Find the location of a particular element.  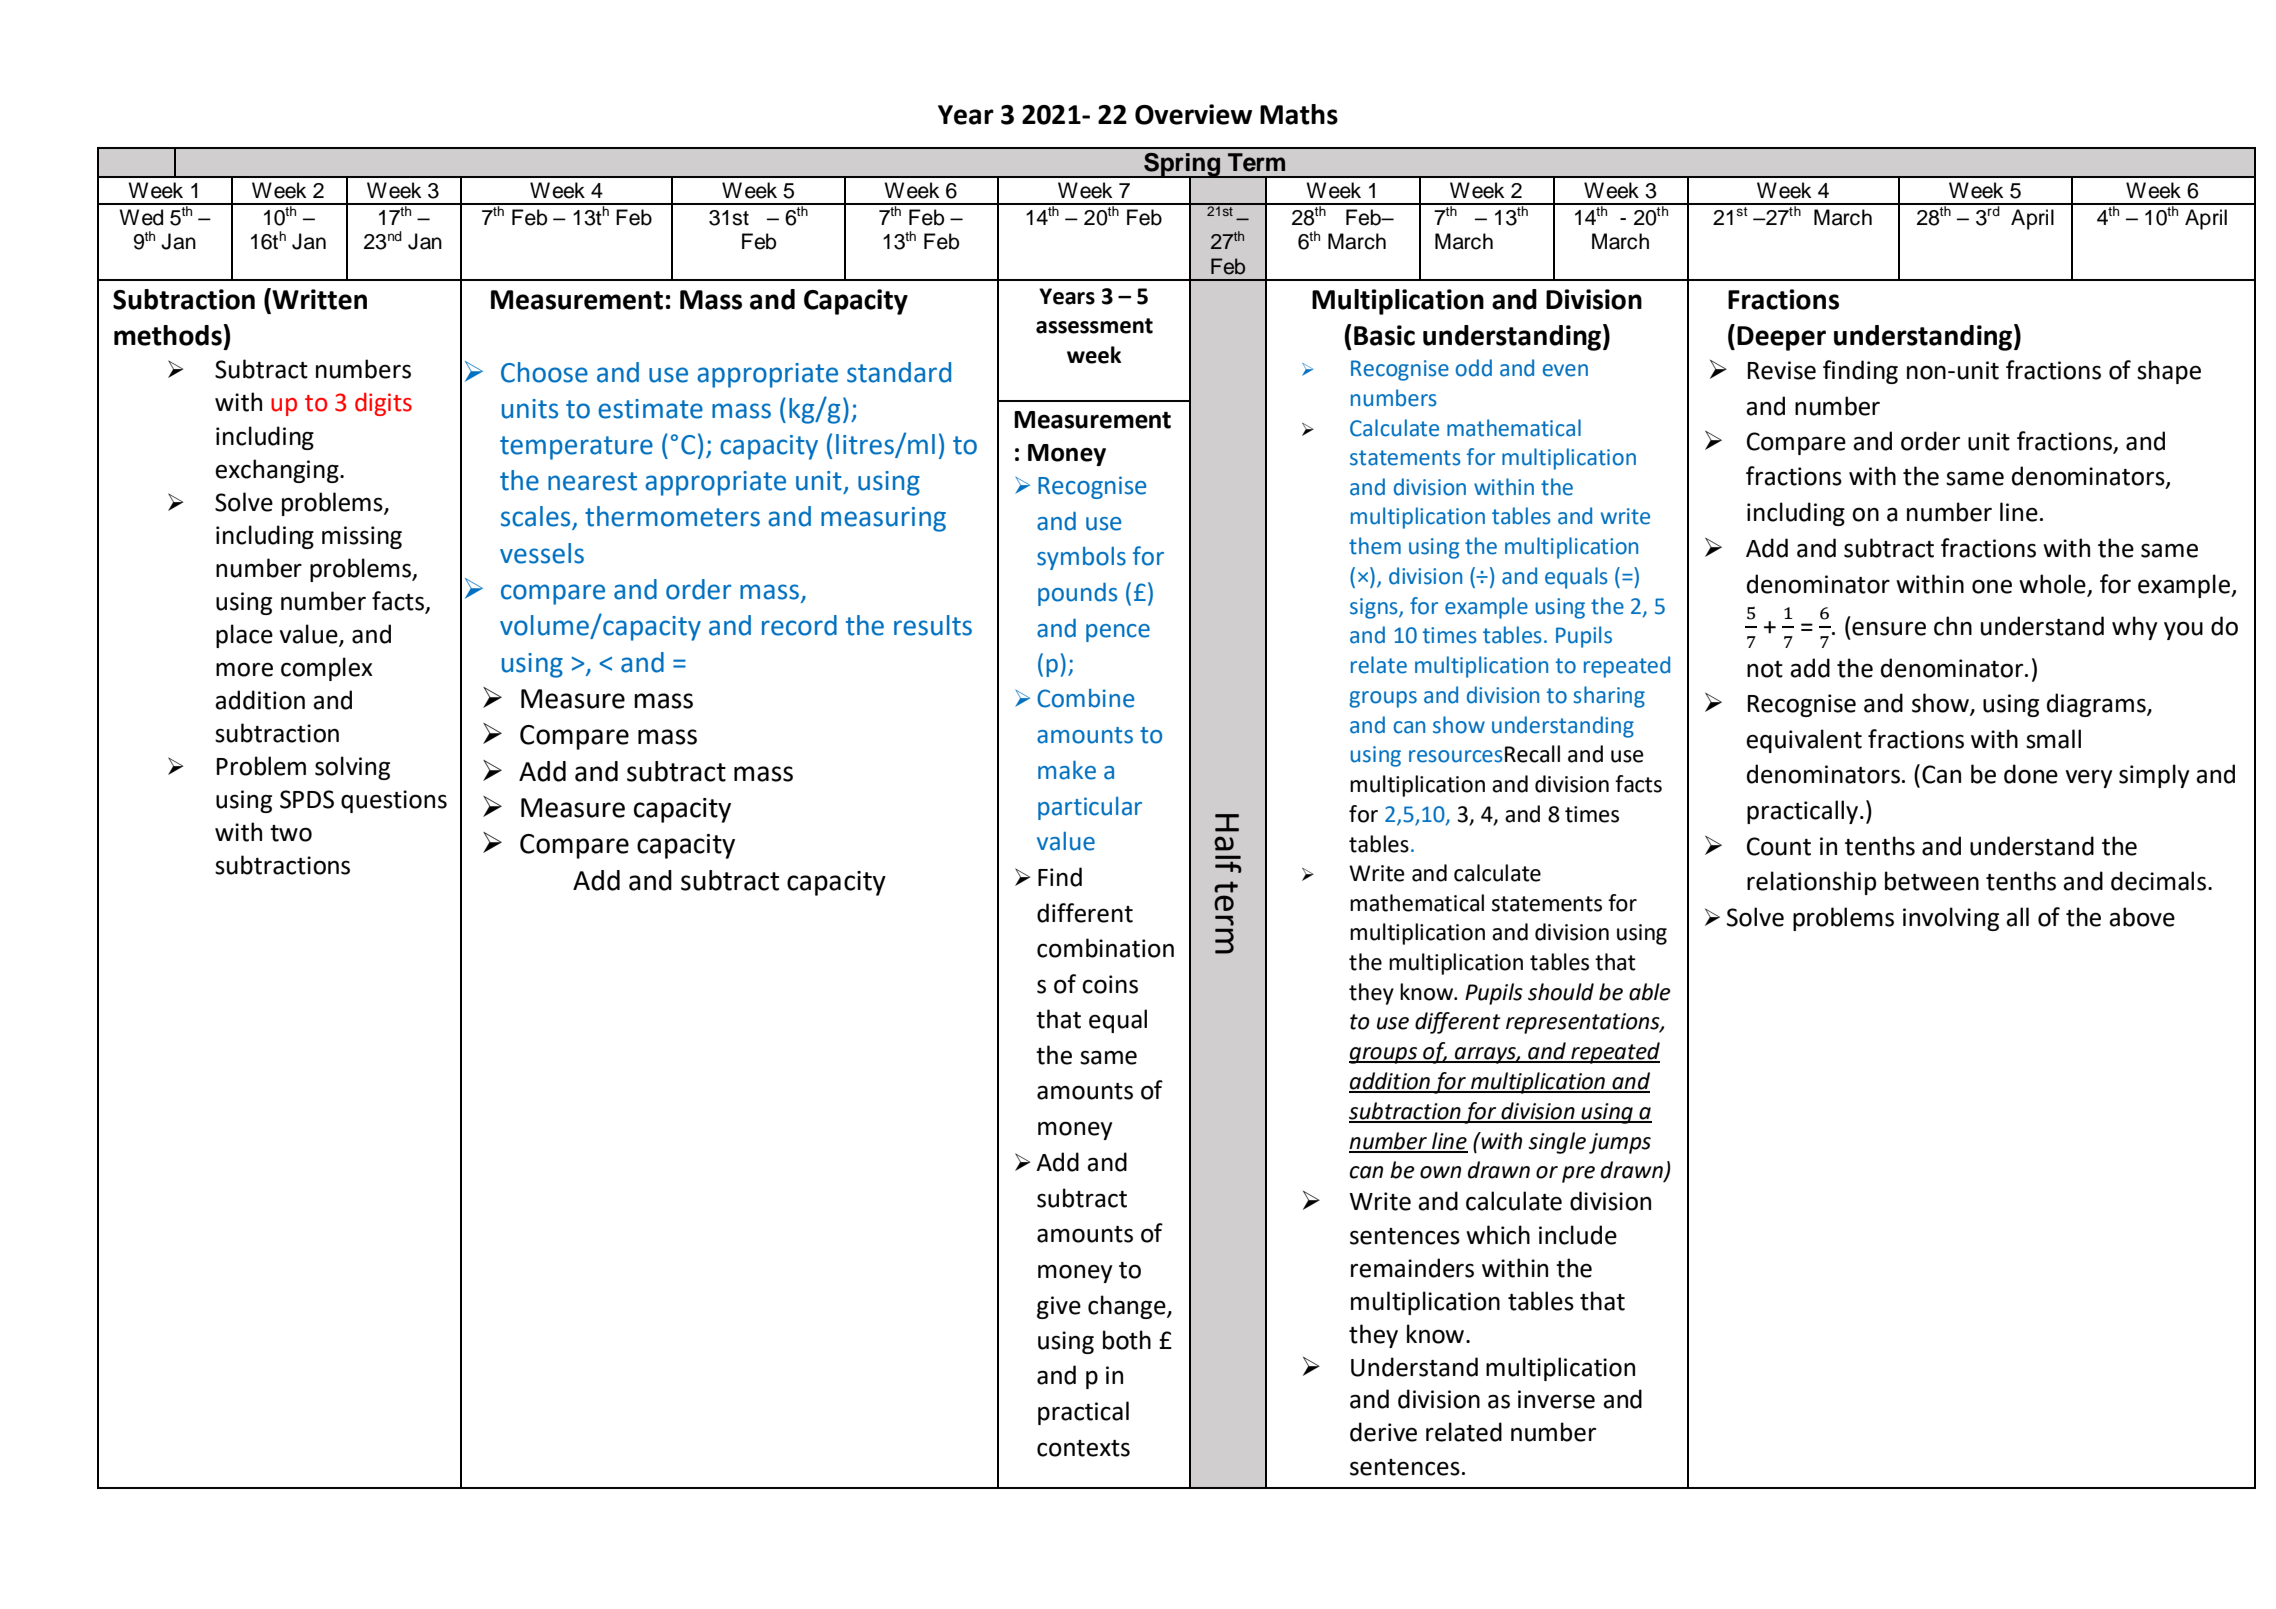

done is located at coordinates (2031, 774).
